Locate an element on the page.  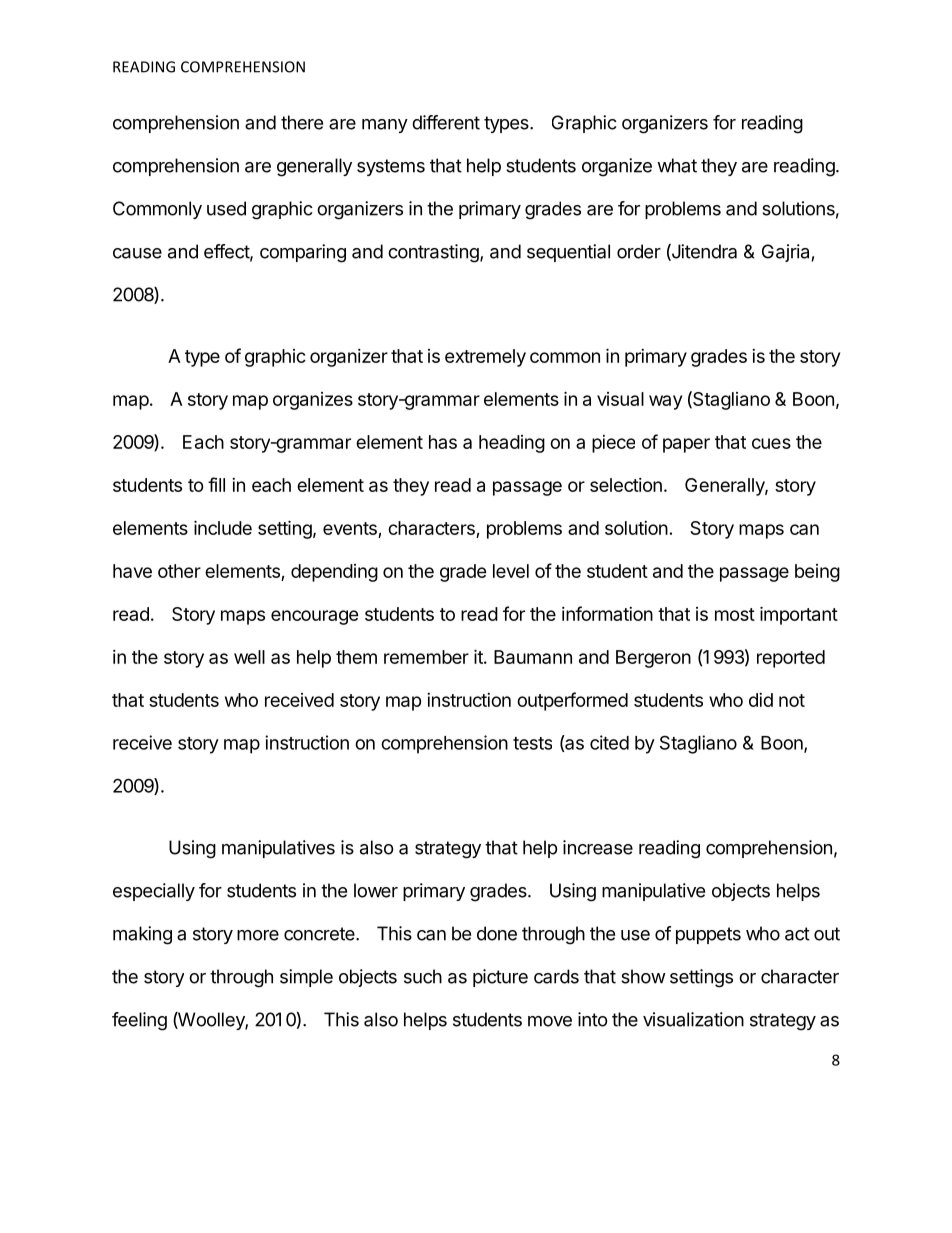
what is located at coordinates (677, 165).
